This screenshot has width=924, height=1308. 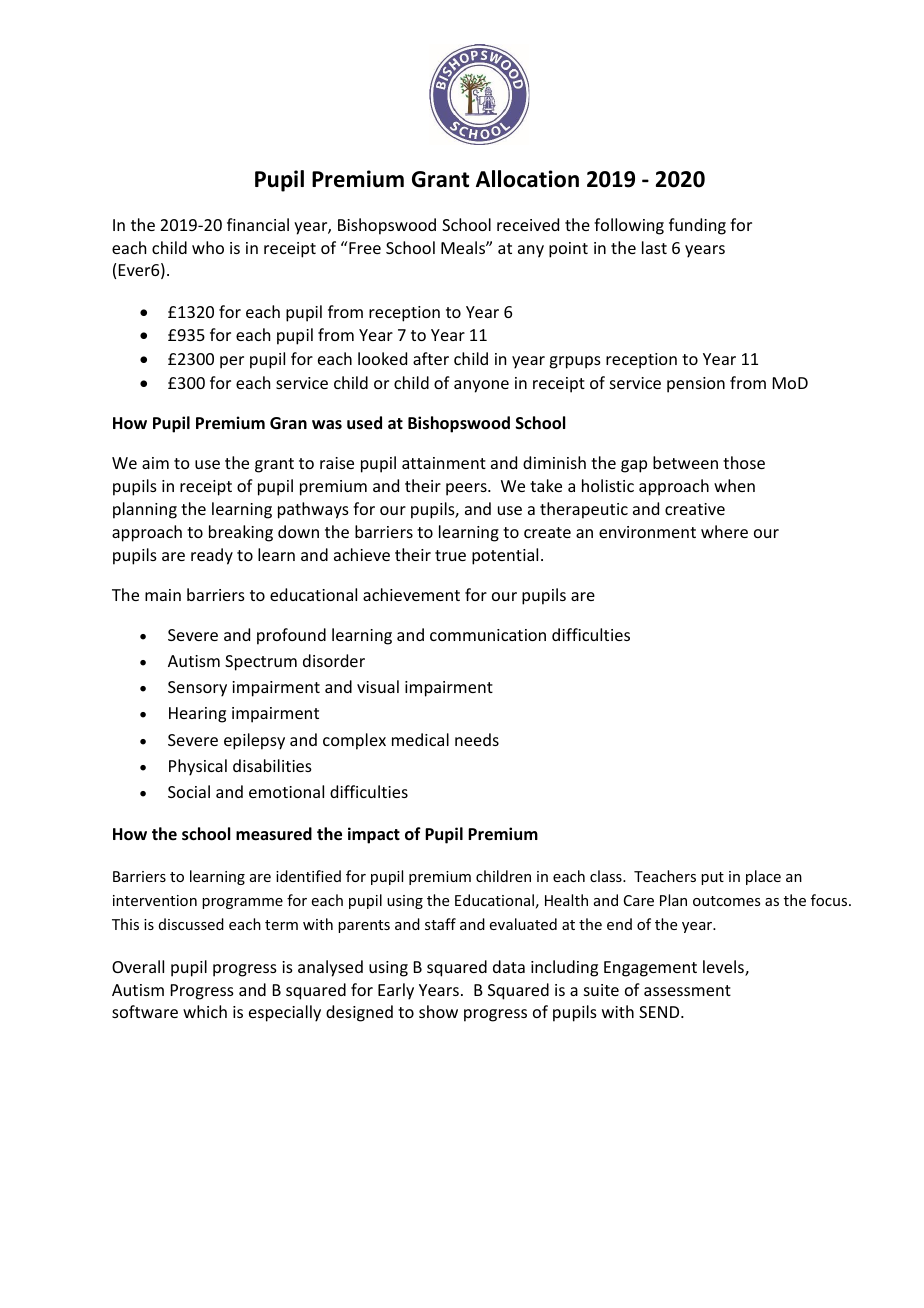 What do you see at coordinates (467, 489) in the screenshot?
I see `peers` at bounding box center [467, 489].
